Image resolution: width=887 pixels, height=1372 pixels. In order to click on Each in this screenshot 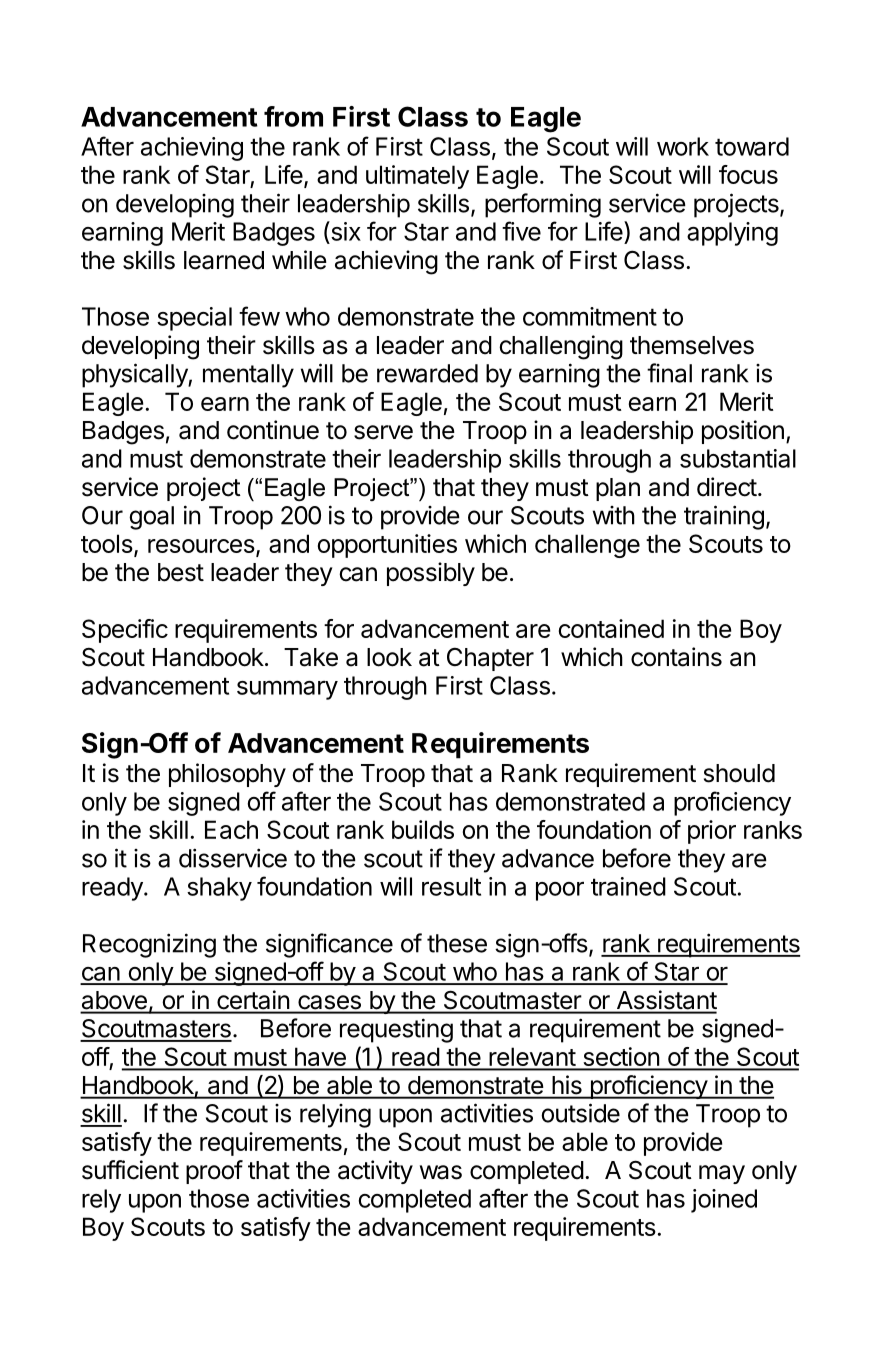, I will do `click(231, 829)`.
